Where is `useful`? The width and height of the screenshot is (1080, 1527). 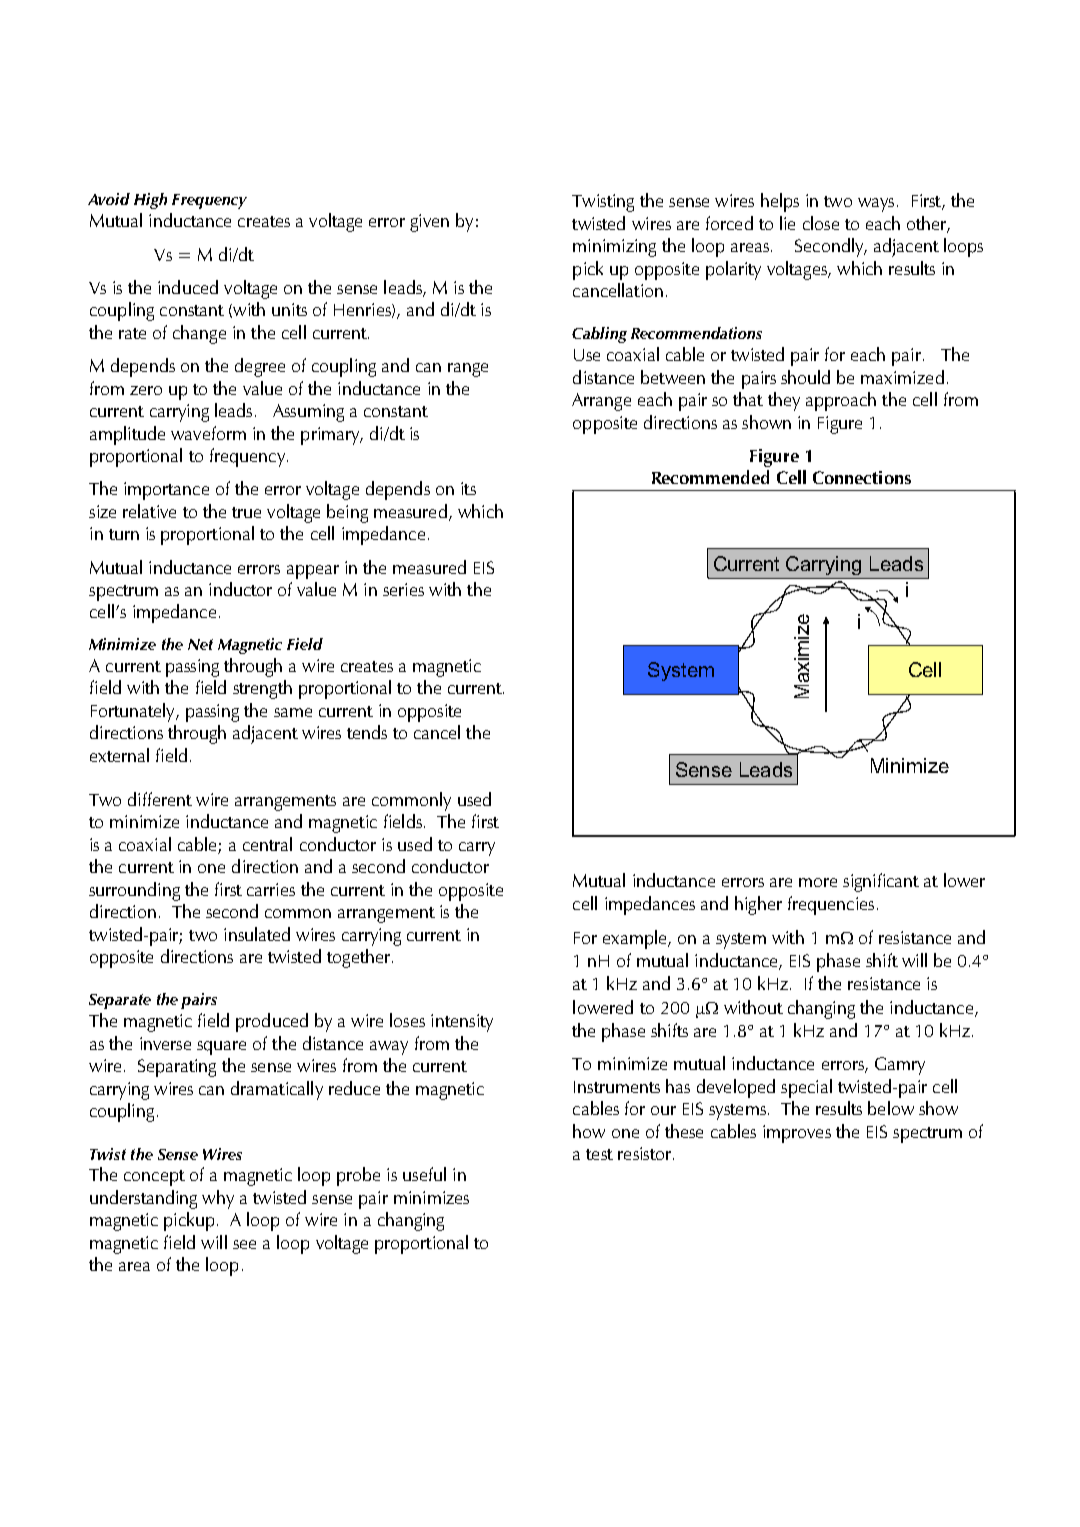 useful is located at coordinates (424, 1174).
